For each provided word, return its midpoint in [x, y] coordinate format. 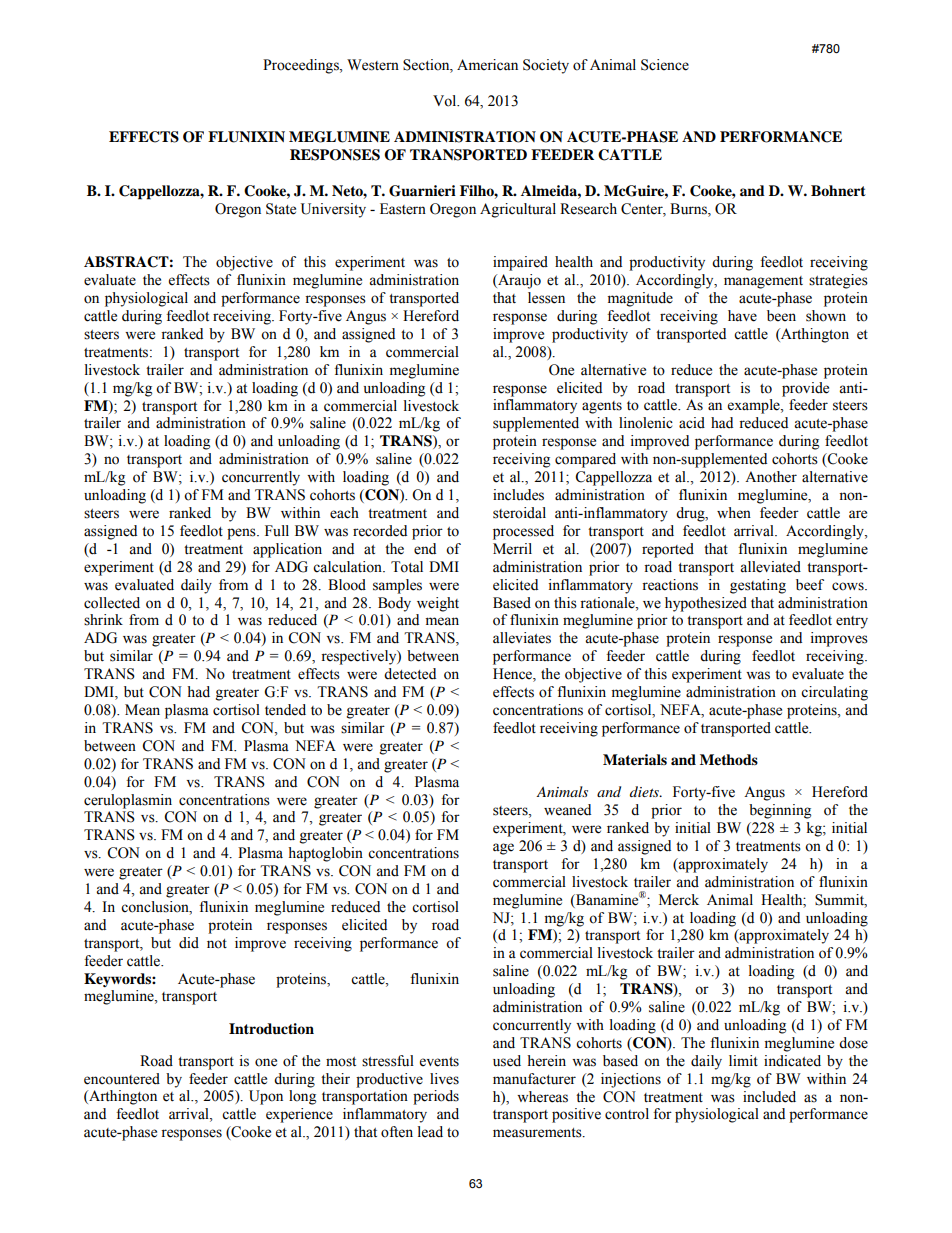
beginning [780, 811]
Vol [446, 101]
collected [112, 603]
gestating [758, 586]
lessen [546, 298]
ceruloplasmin [128, 801]
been [781, 316]
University [333, 210]
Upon [266, 1097]
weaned [567, 810]
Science [665, 65]
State [281, 209]
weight [438, 604]
